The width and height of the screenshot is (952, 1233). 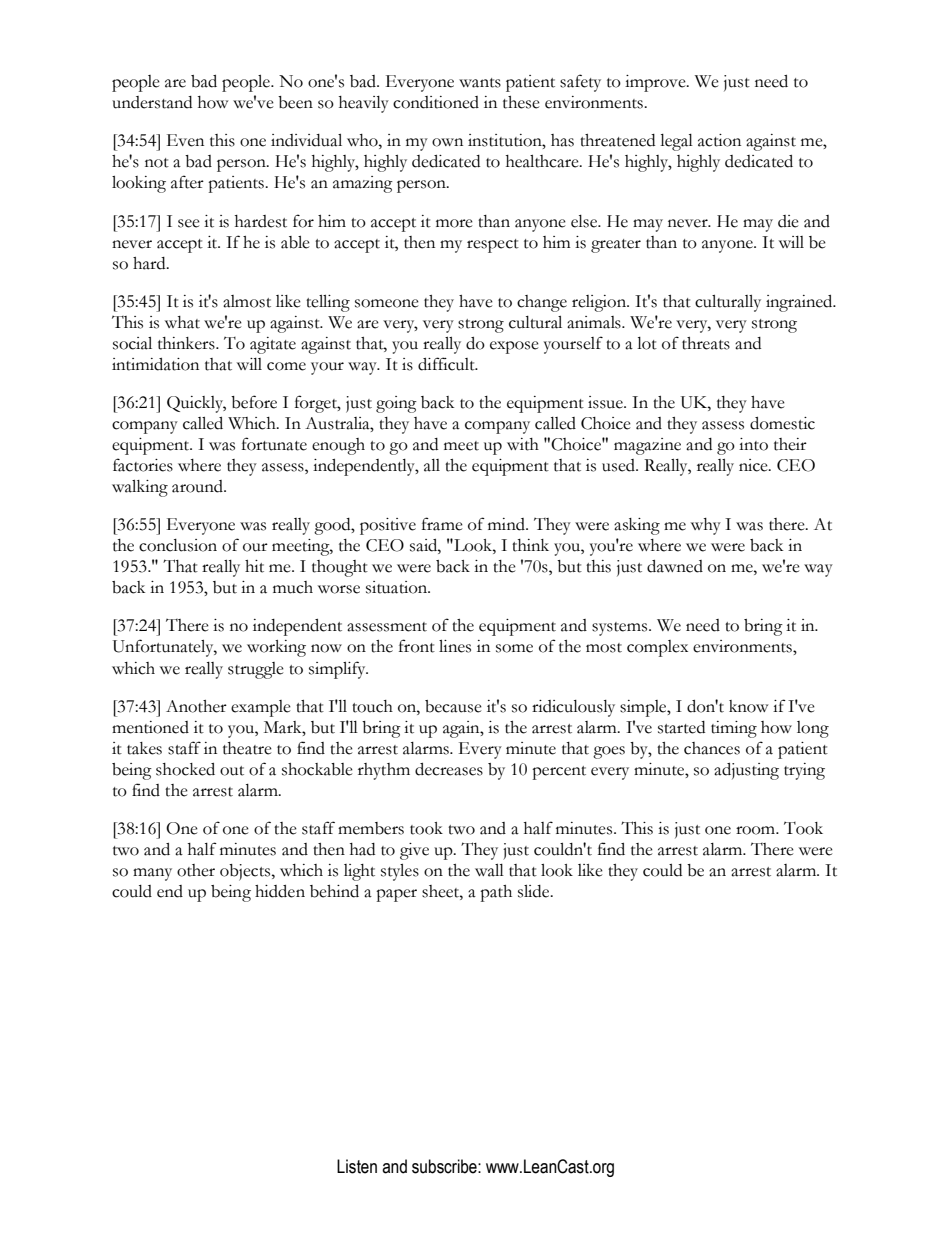 I want to click on Quickly, so click(x=196, y=404).
